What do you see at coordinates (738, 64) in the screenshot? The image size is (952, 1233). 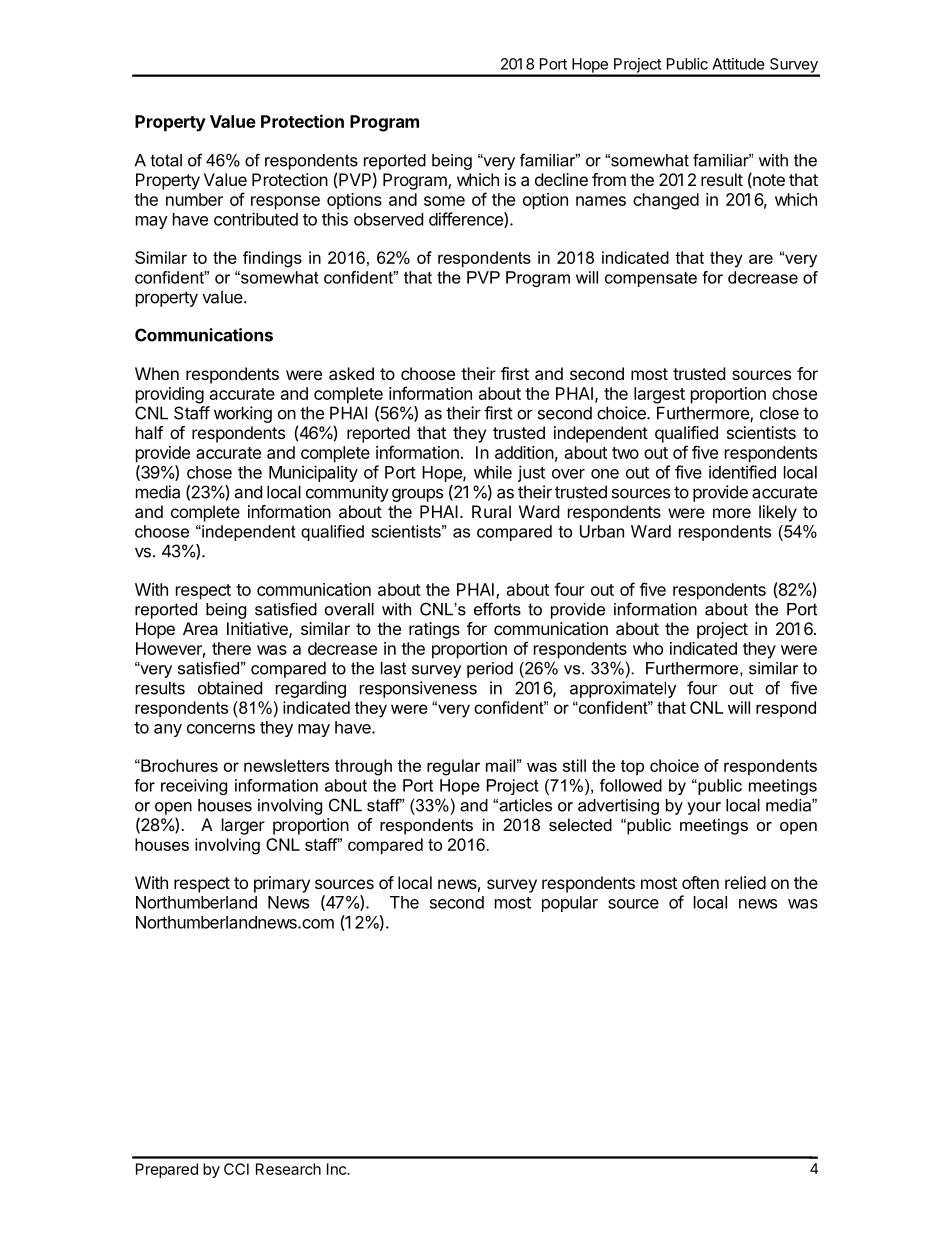 I see `Attitude` at bounding box center [738, 64].
